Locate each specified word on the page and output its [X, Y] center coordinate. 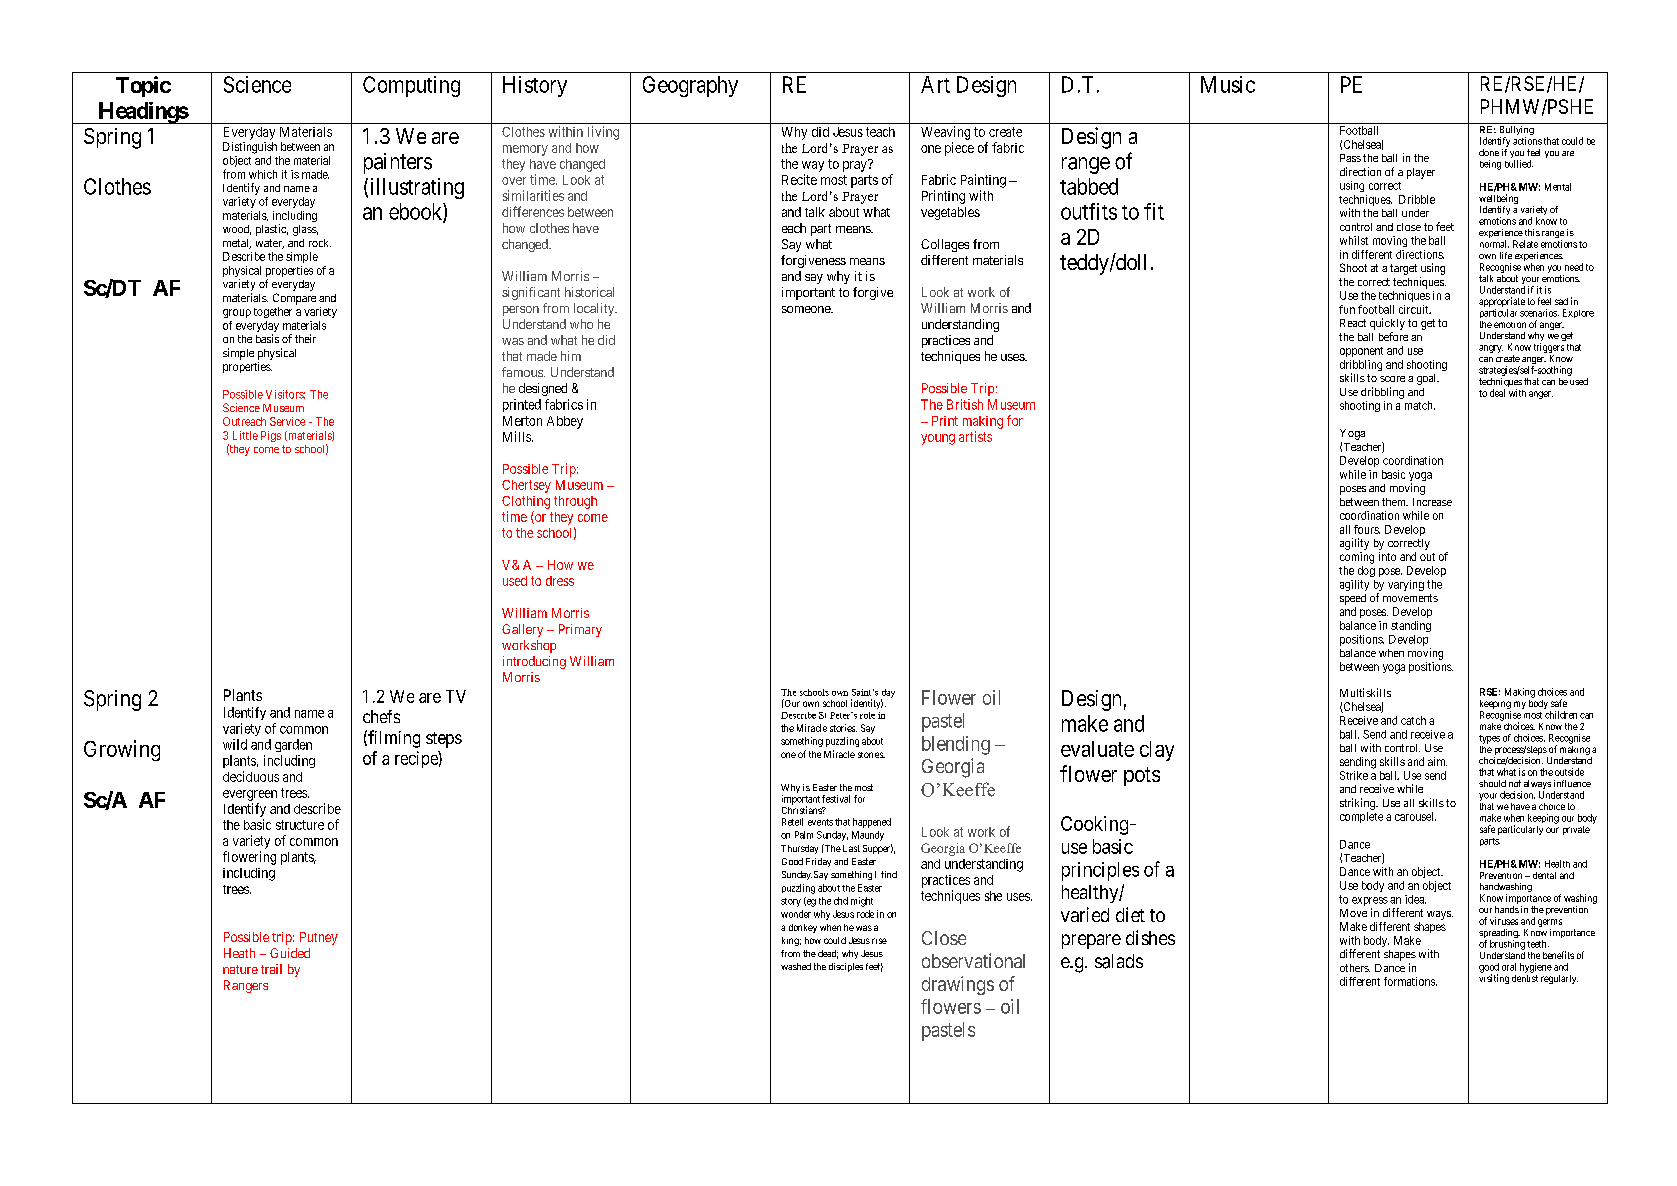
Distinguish [250, 148]
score [1392, 379]
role [867, 715]
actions [1527, 141]
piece [959, 149]
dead [828, 954]
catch [1413, 720]
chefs [381, 716]
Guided [290, 953]
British [965, 404]
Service [287, 421]
